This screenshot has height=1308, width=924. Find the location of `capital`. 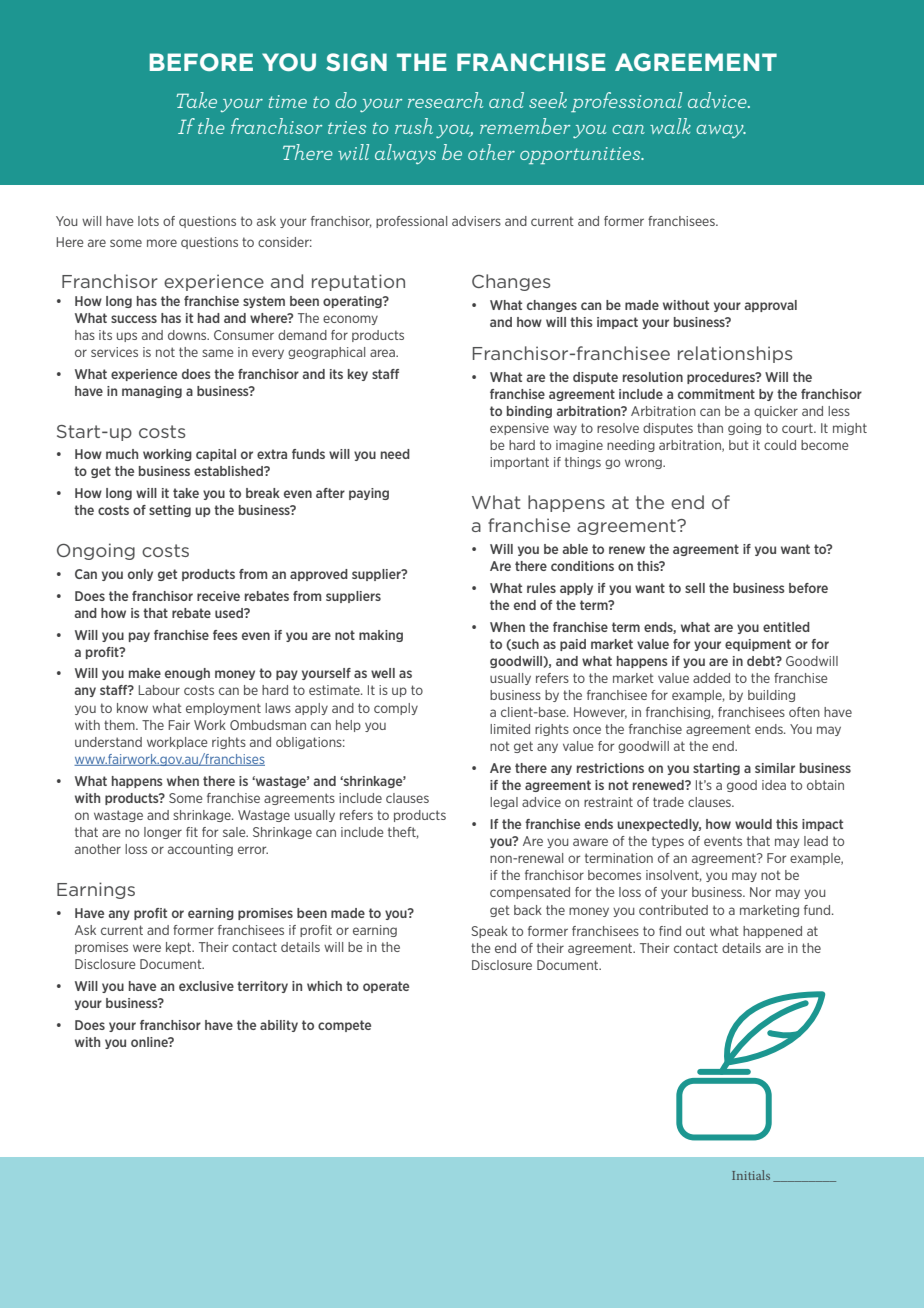

capital is located at coordinates (216, 455).
